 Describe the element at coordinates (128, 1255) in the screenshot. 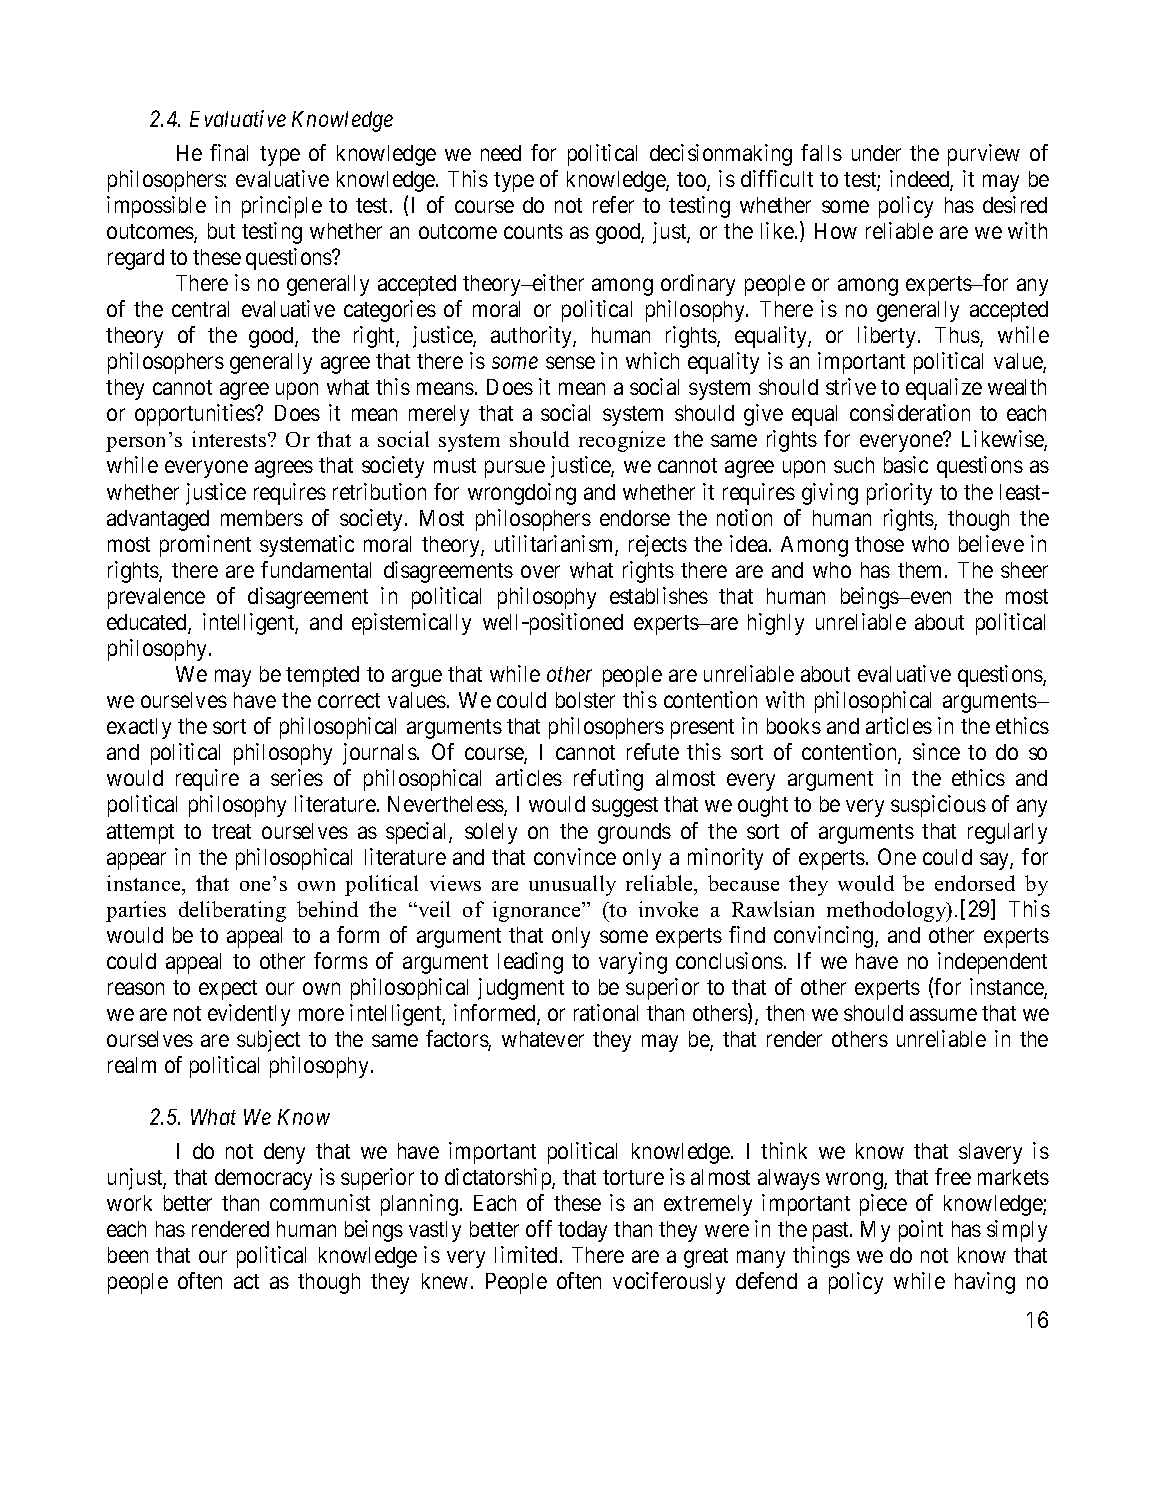

I see `been` at that location.
